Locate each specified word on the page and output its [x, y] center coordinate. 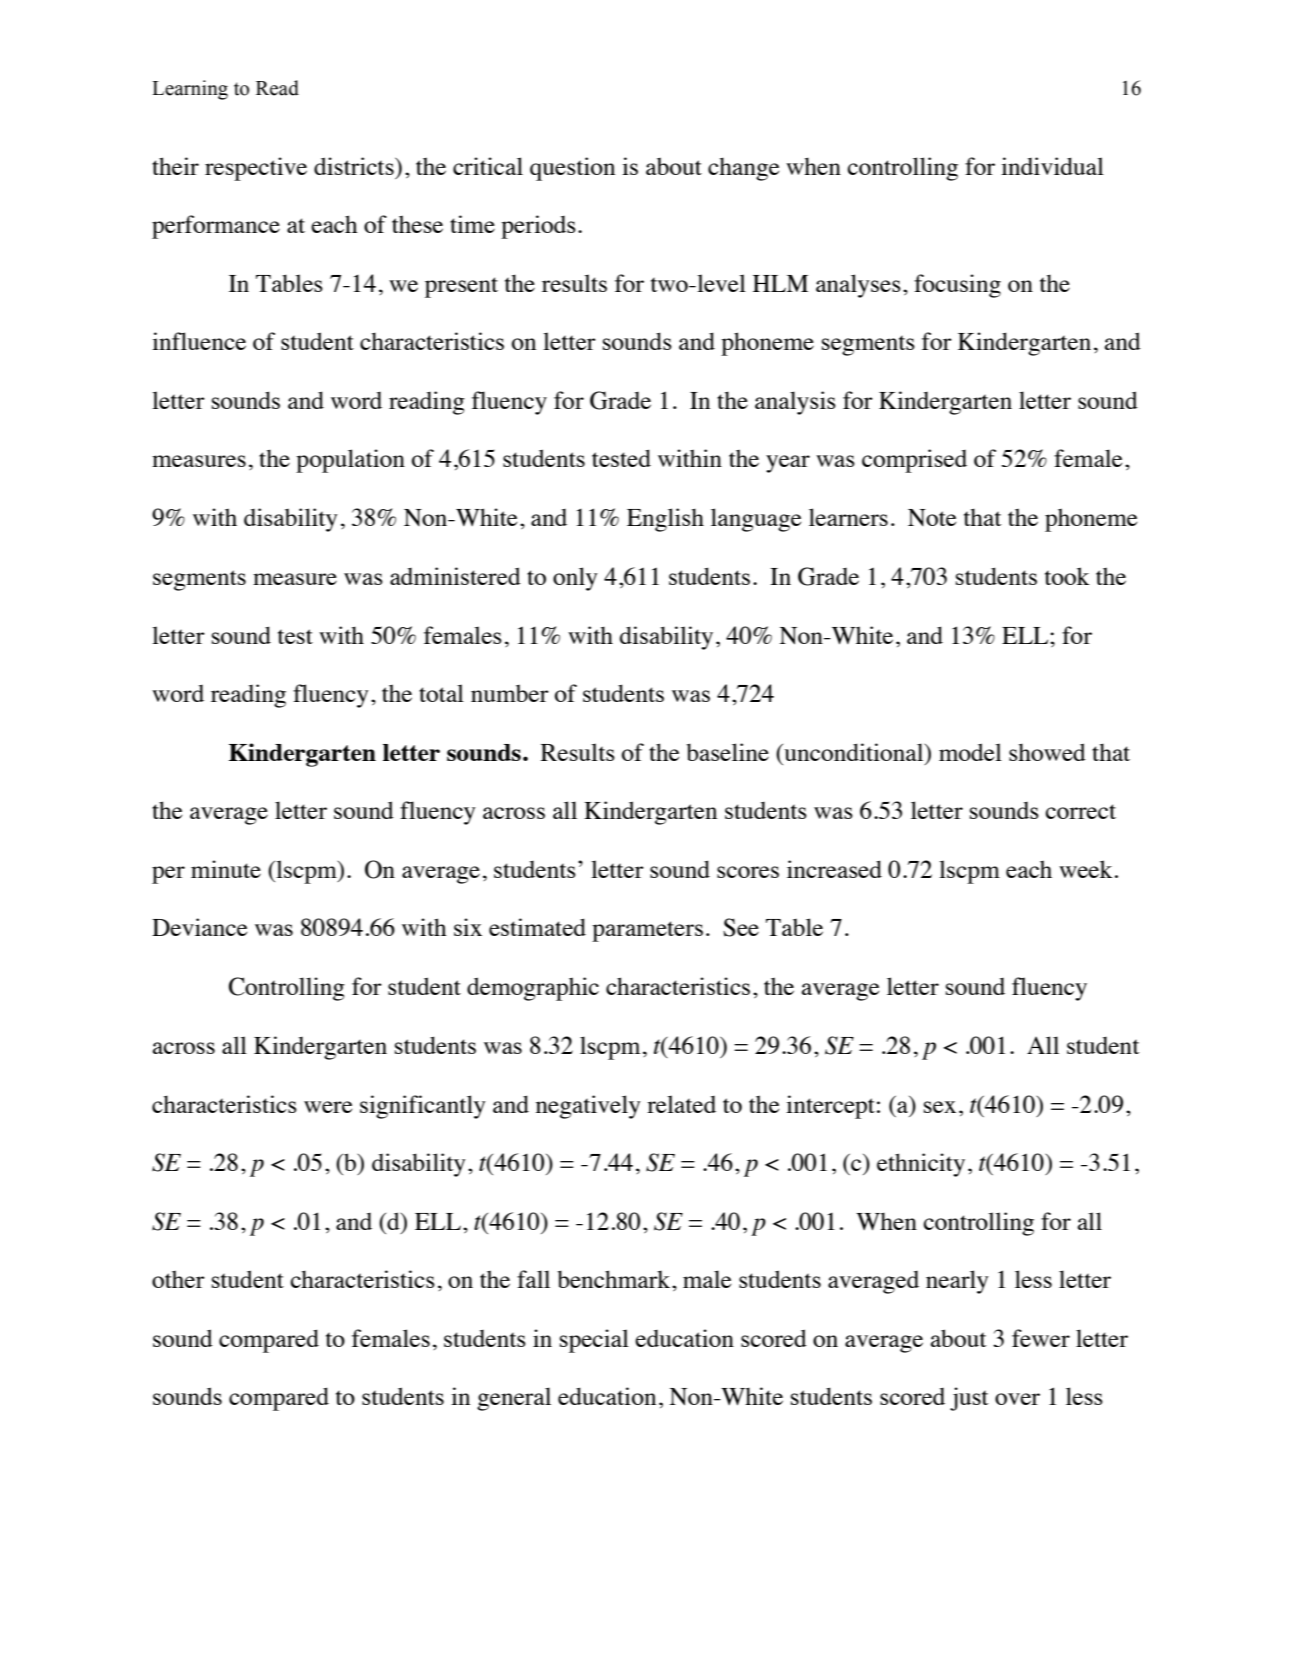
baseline [727, 752]
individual [1052, 166]
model [970, 752]
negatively [588, 1107]
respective [256, 169]
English [665, 520]
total [441, 693]
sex [940, 1107]
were [328, 1107]
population [350, 461]
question [572, 169]
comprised [914, 461]
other [178, 1279]
